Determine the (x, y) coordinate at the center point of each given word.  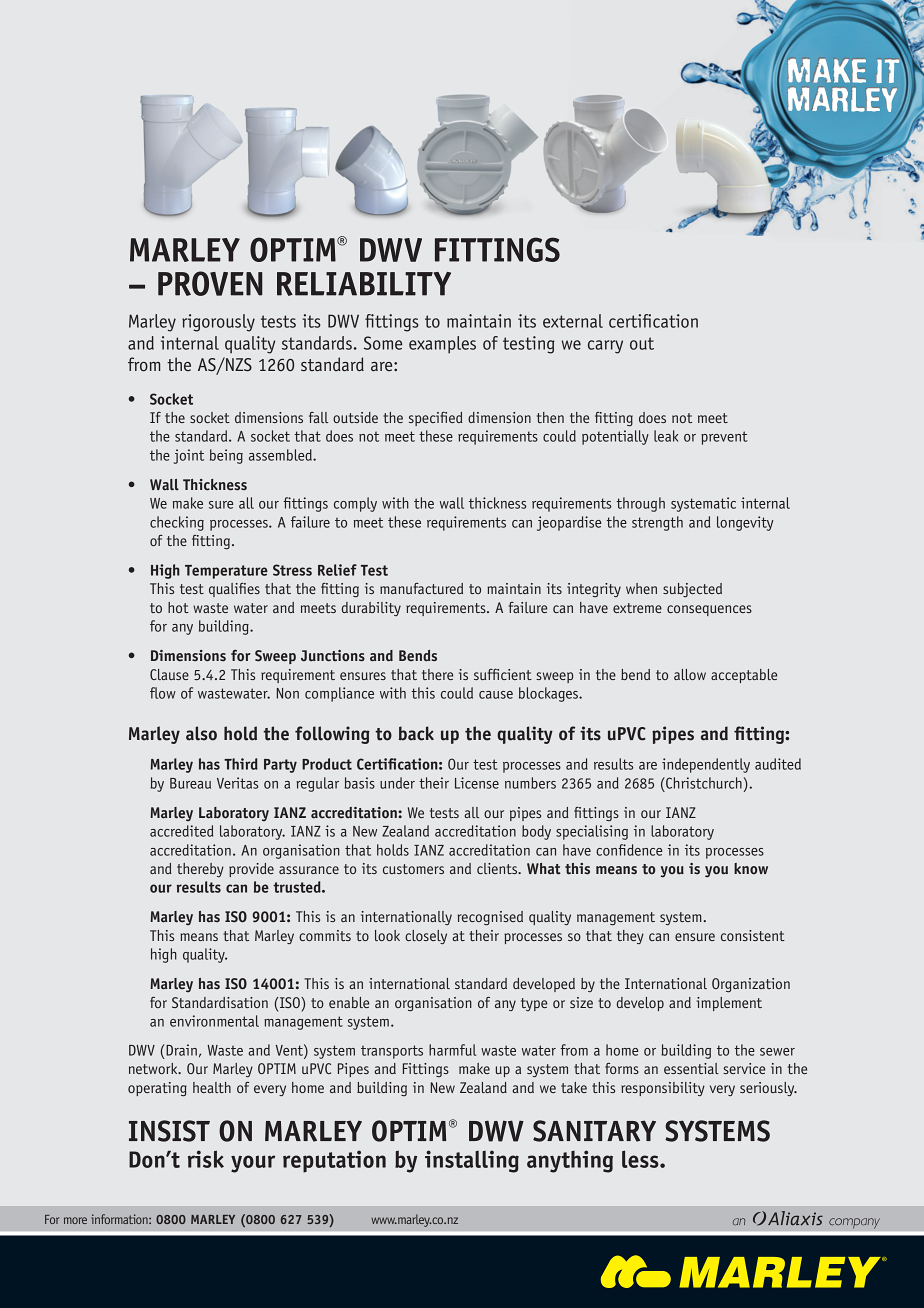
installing (472, 1161)
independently (706, 765)
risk (206, 1159)
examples (442, 344)
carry (605, 347)
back (416, 733)
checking (177, 523)
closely (426, 937)
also (201, 733)
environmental (214, 1021)
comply (355, 504)
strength (657, 523)
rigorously (218, 323)
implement (729, 1004)
